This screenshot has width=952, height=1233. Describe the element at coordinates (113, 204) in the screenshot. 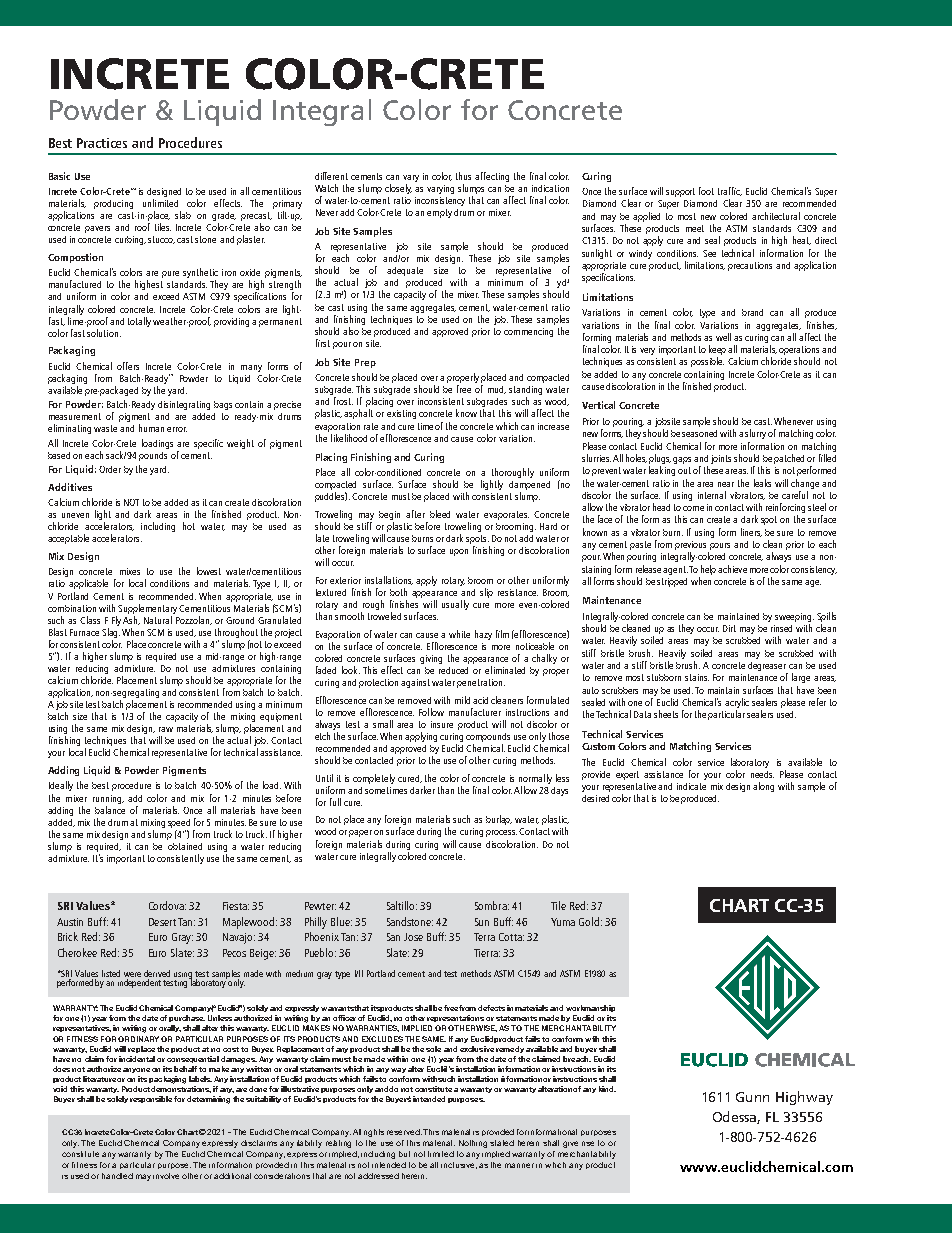

I see `producing` at that location.
